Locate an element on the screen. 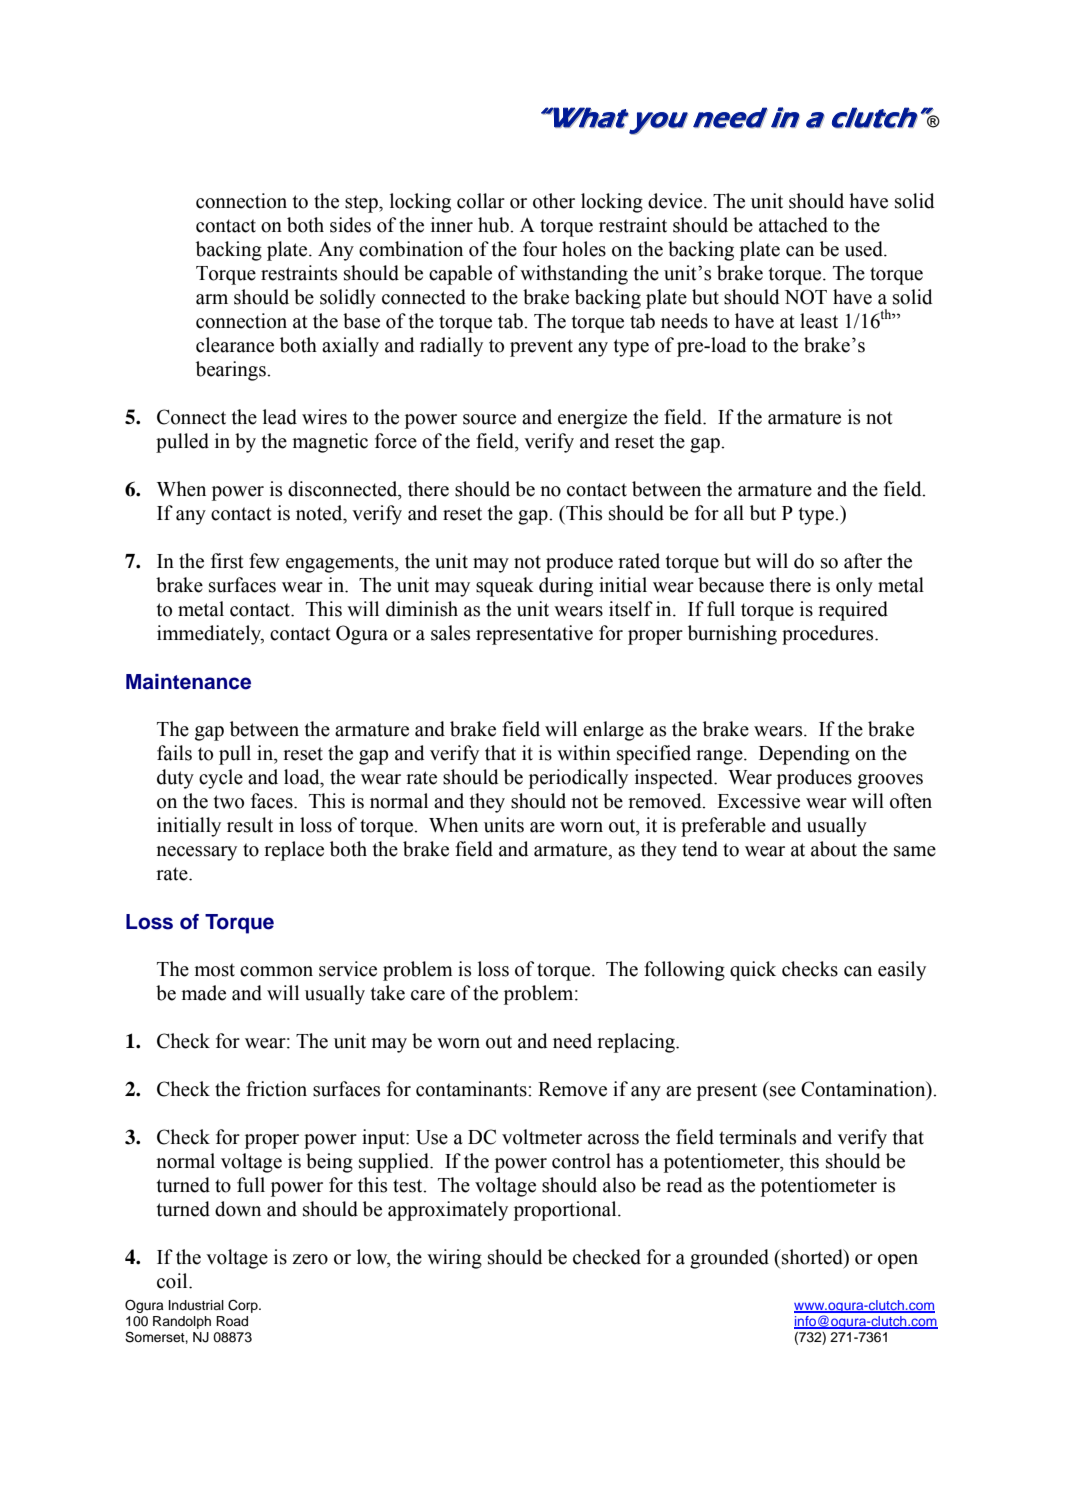 This screenshot has width=1065, height=1506. cycle is located at coordinates (221, 779).
